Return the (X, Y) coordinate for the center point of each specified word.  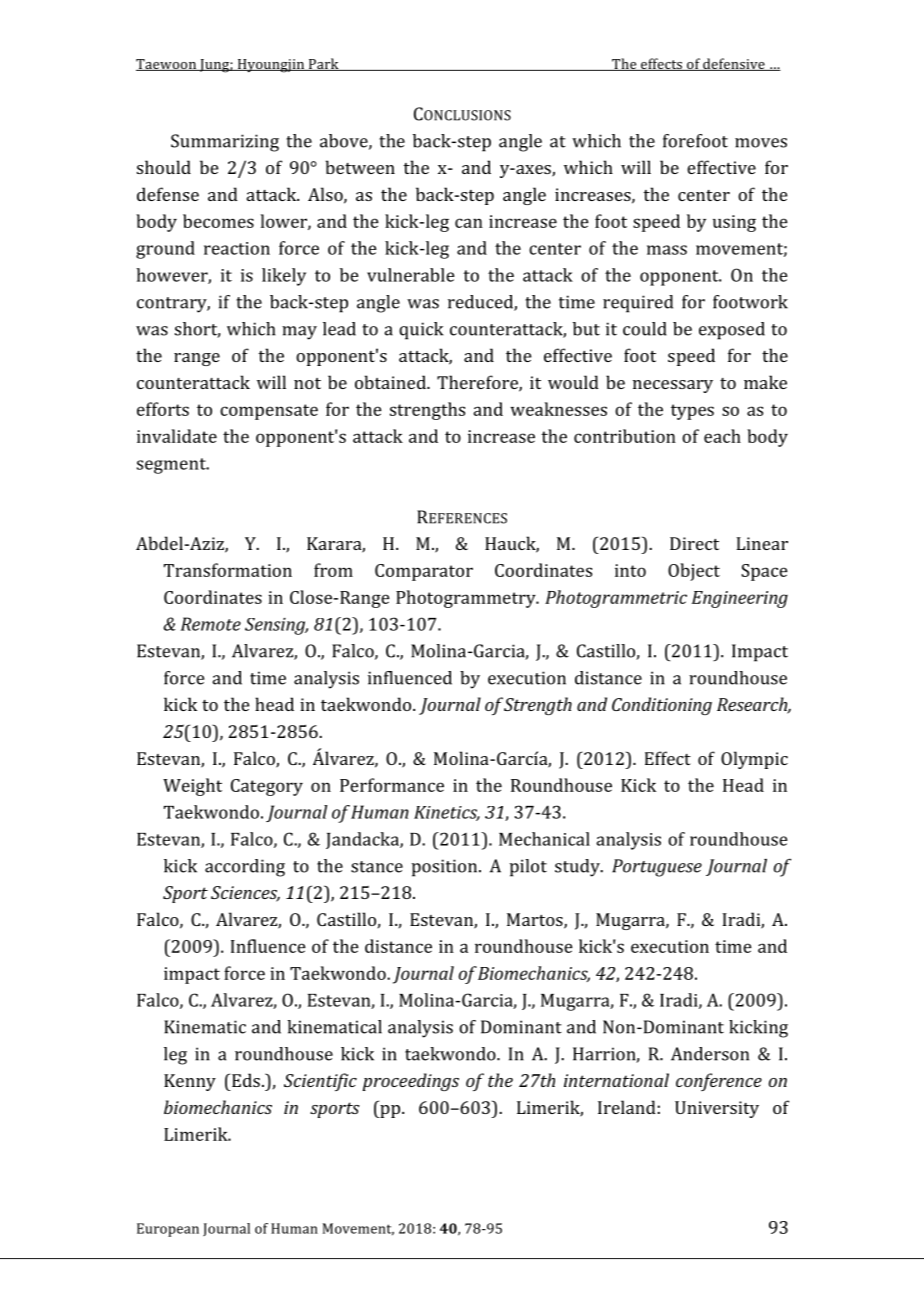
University (717, 1109)
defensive (734, 64)
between (360, 167)
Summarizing (225, 143)
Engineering (740, 599)
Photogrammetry (467, 599)
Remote (211, 624)
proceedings (410, 1082)
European (168, 1230)
